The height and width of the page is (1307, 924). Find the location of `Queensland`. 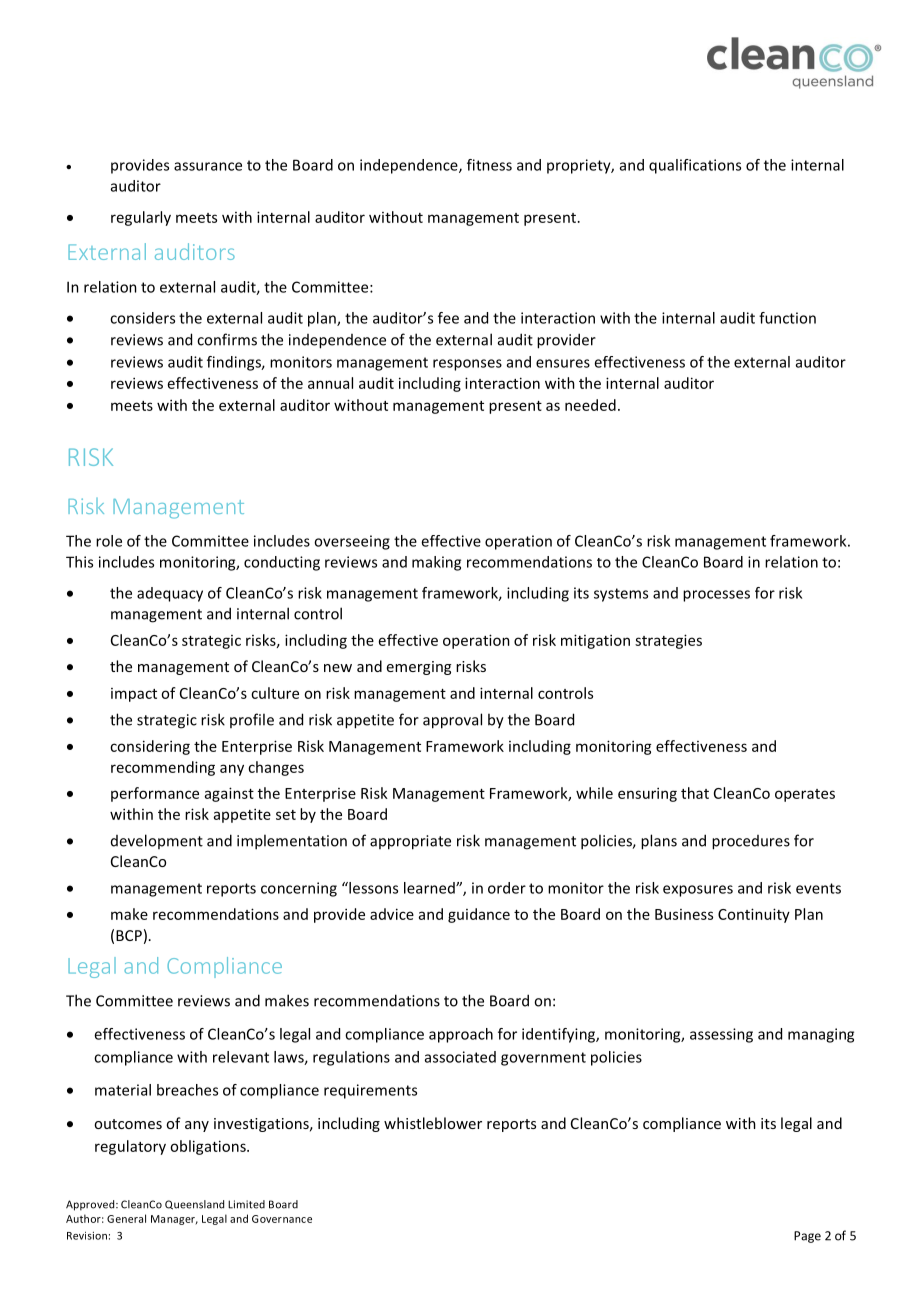

Queensland is located at coordinates (194, 1205).
